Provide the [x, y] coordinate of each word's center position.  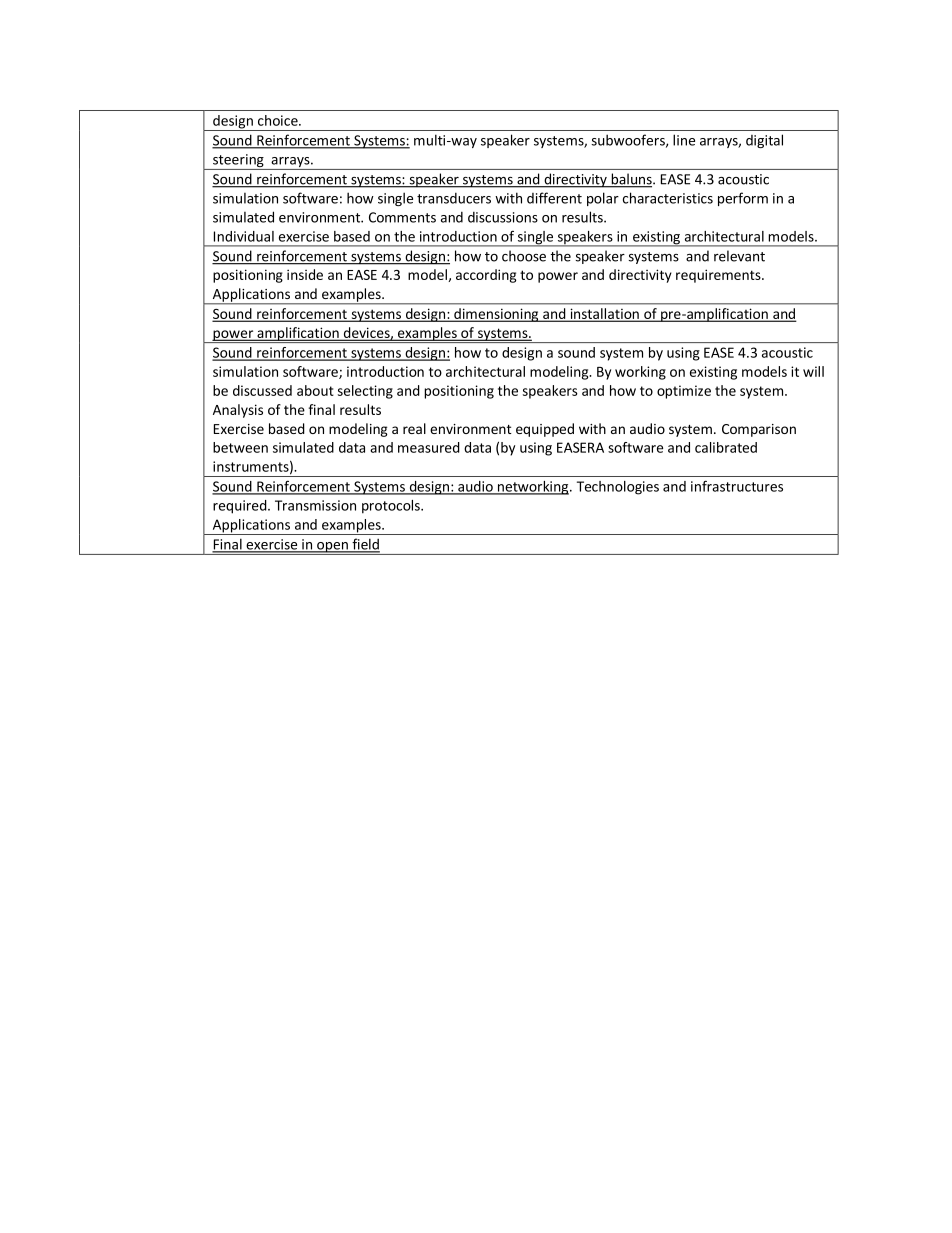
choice [279, 120]
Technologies [618, 488]
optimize [684, 392]
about [315, 390]
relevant [739, 256]
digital [764, 141]
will [813, 371]
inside [305, 274]
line [684, 140]
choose [524, 256]
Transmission [315, 505]
